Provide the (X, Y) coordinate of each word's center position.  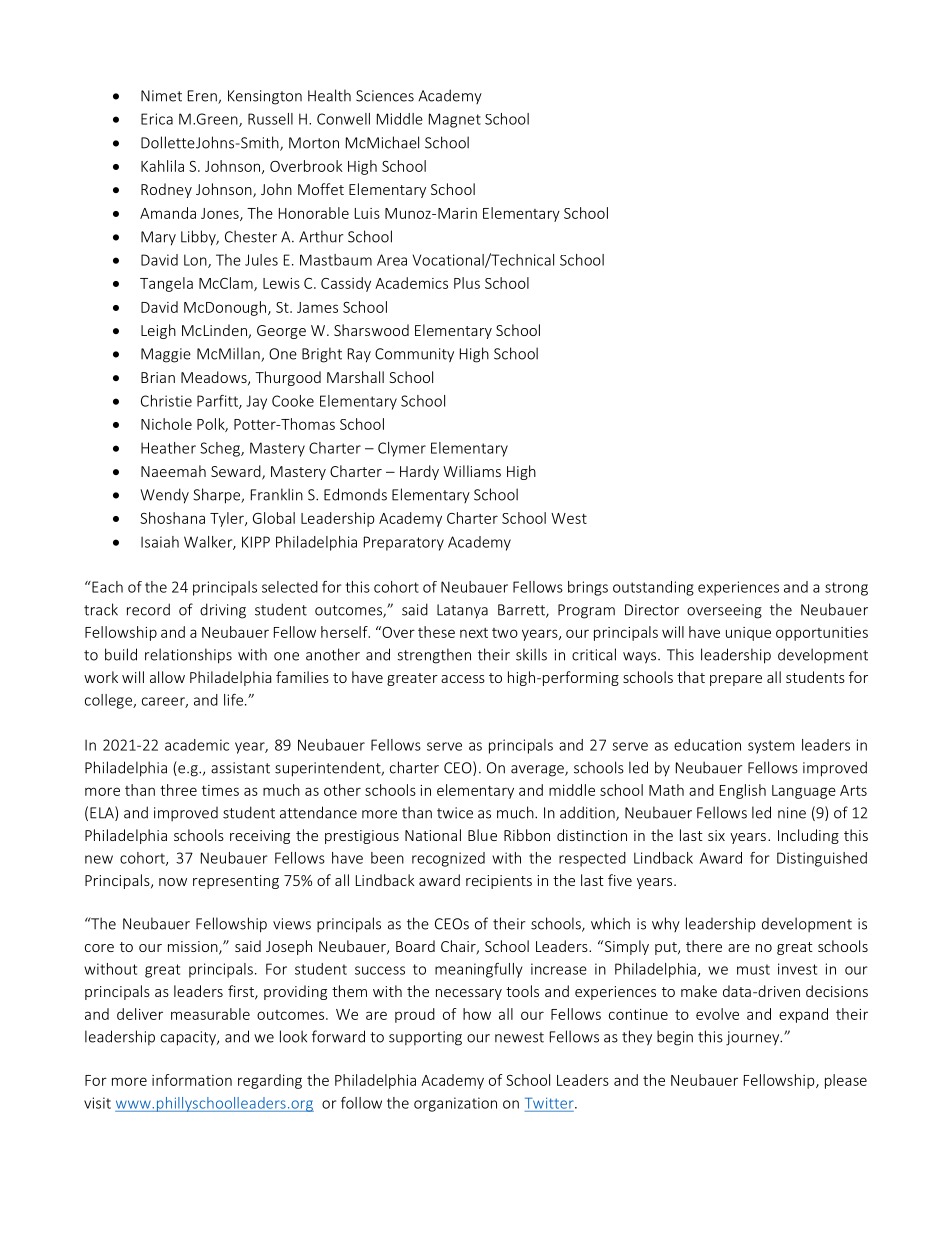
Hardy (419, 472)
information (192, 1080)
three (178, 790)
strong (846, 589)
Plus (467, 283)
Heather (168, 448)
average (538, 771)
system (771, 747)
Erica (157, 119)
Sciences (385, 96)
